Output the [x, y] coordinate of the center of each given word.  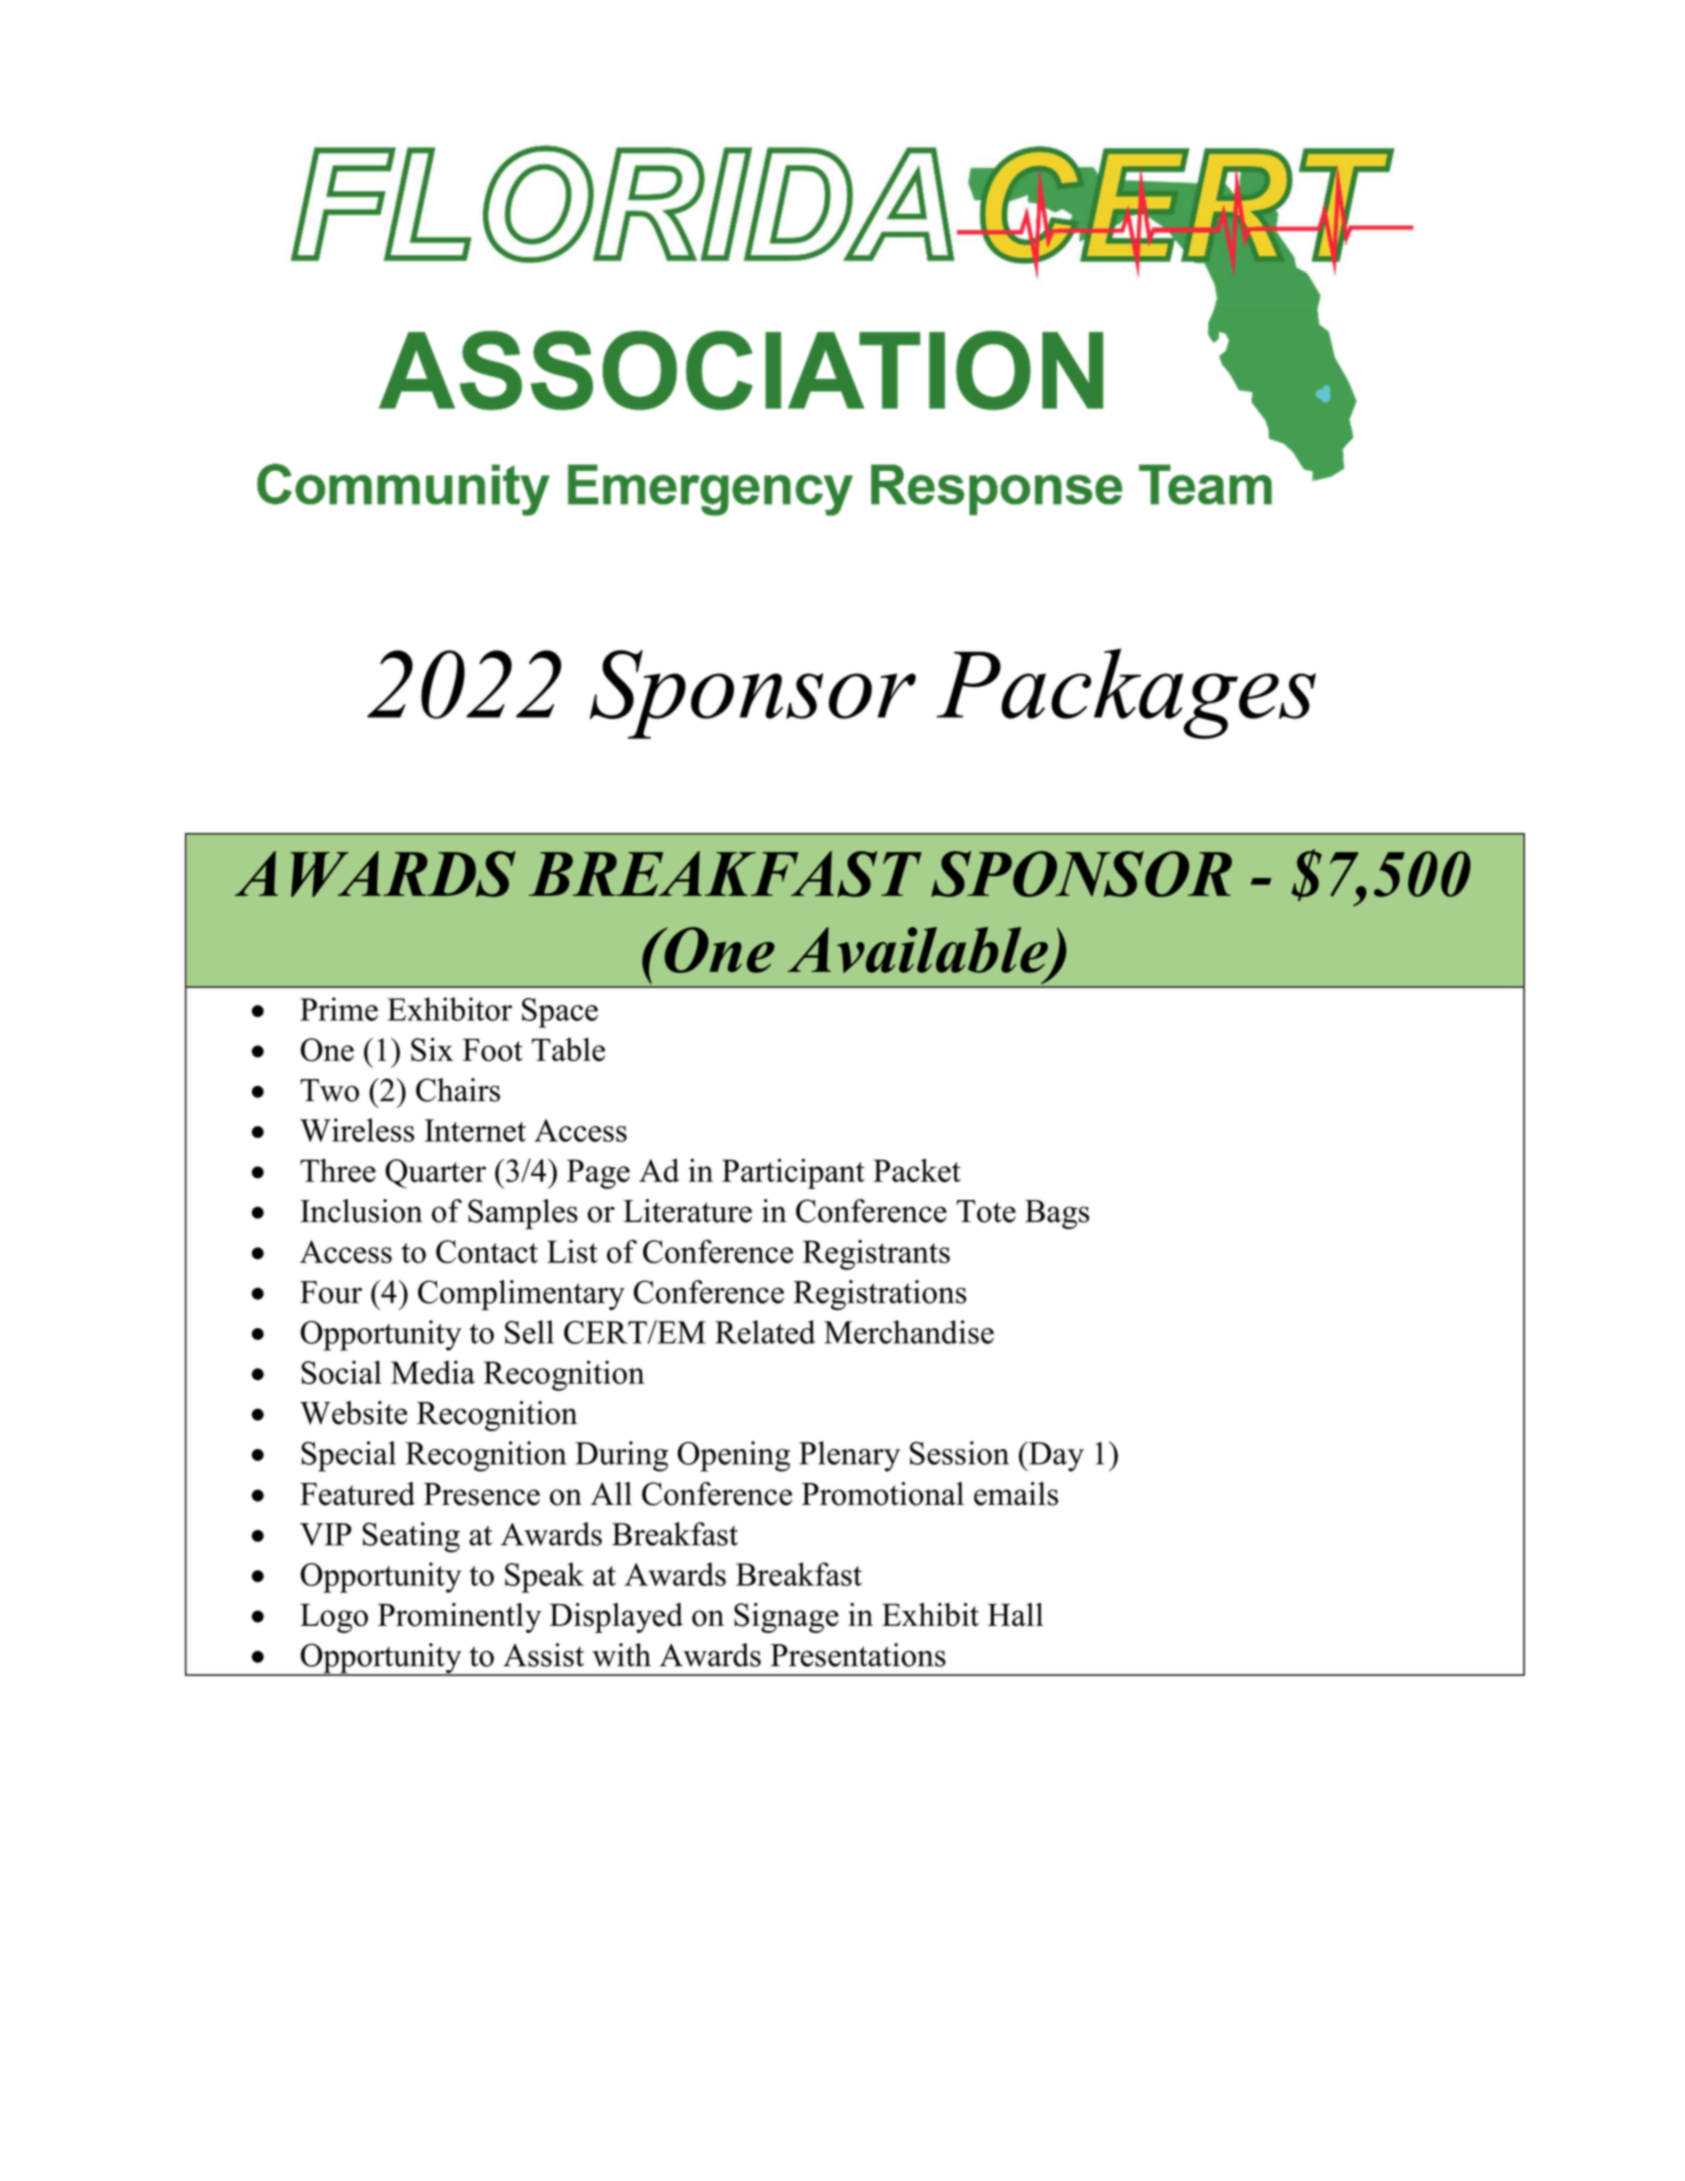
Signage [786, 1618]
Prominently [459, 1618]
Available [918, 951]
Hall [1015, 1614]
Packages [1126, 693]
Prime [339, 1009]
